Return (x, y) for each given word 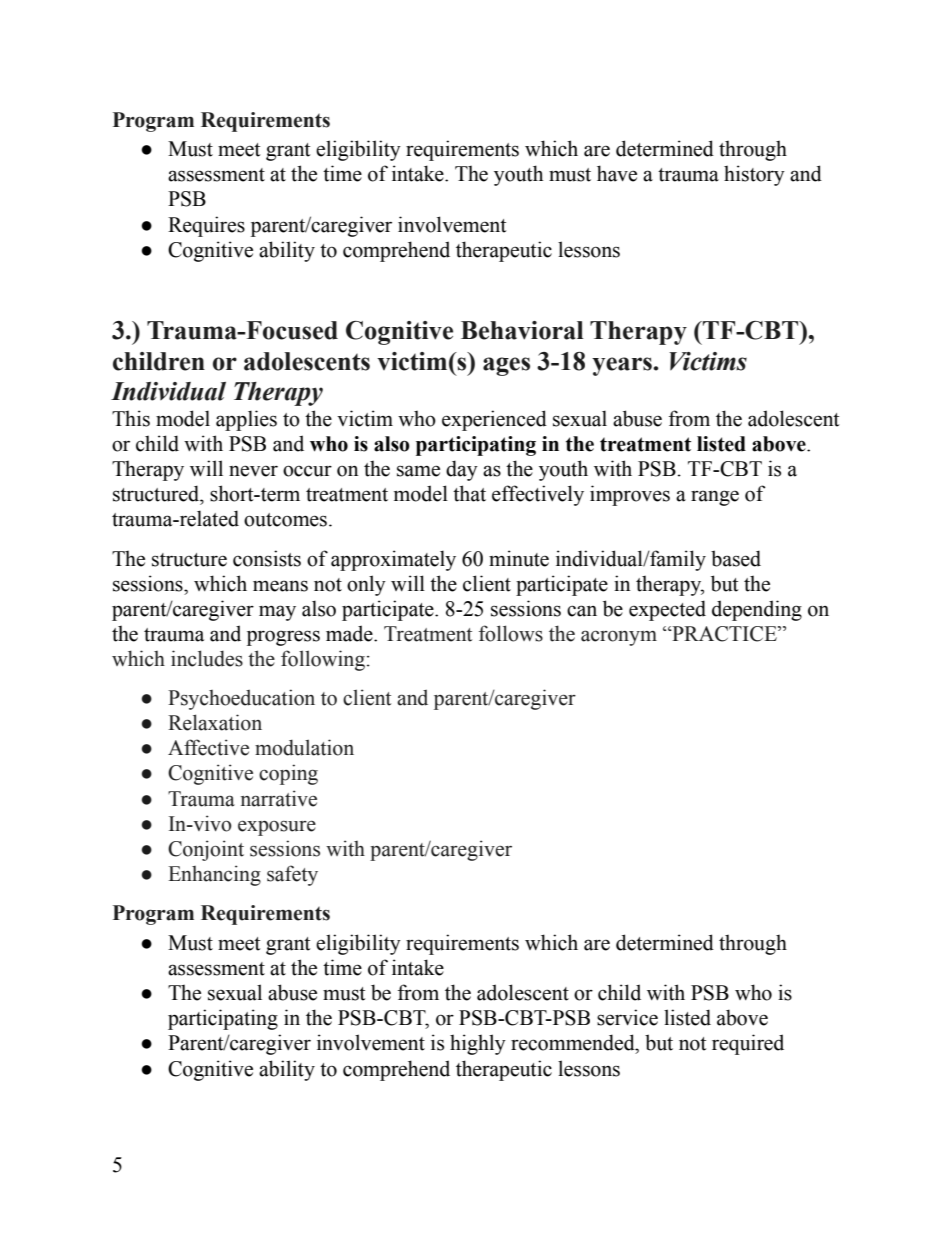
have (617, 173)
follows (511, 633)
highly (478, 1044)
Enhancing (214, 875)
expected (667, 610)
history (754, 175)
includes (207, 658)
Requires (206, 226)
